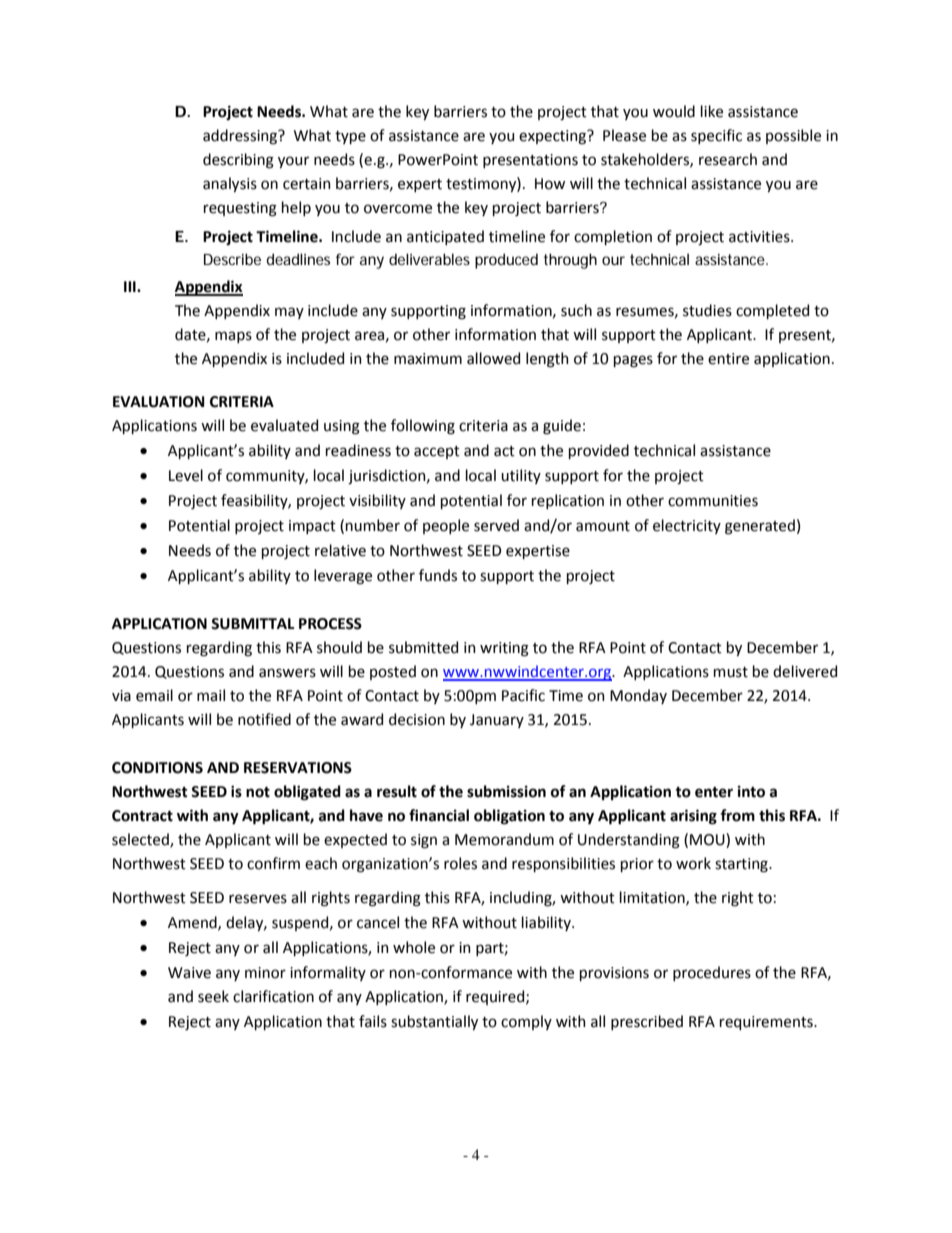  What do you see at coordinates (213, 996) in the document?
I see `seek` at bounding box center [213, 996].
